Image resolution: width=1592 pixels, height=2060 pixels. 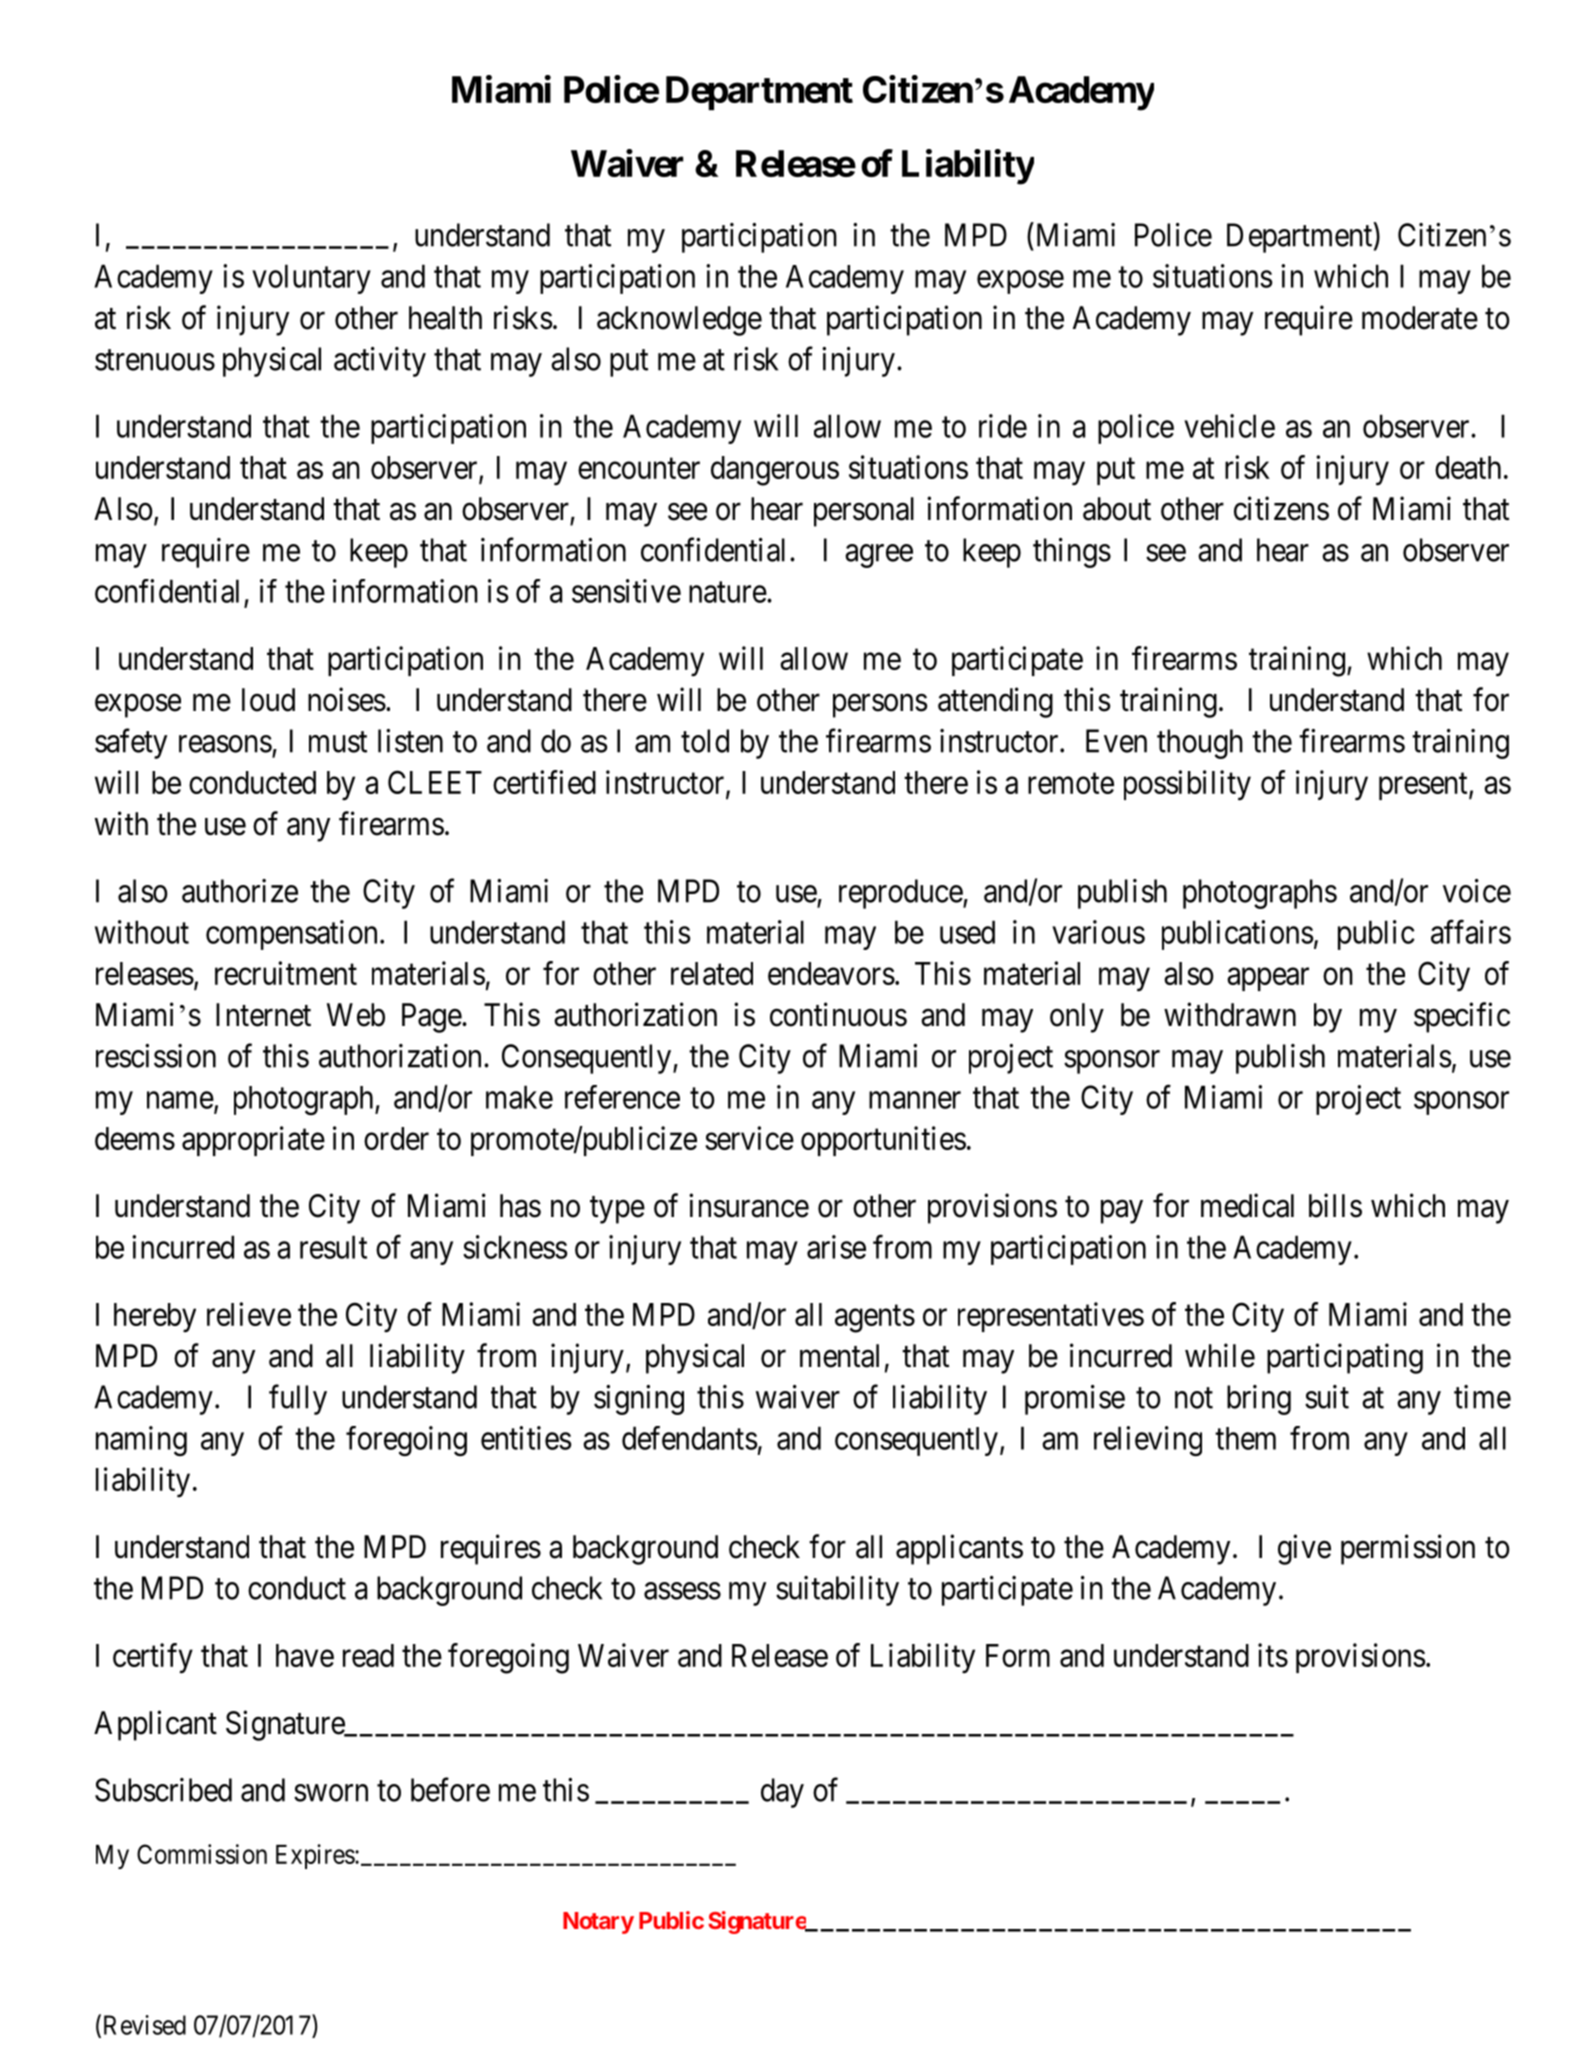 What do you see at coordinates (311, 279) in the document?
I see `voluntary` at bounding box center [311, 279].
